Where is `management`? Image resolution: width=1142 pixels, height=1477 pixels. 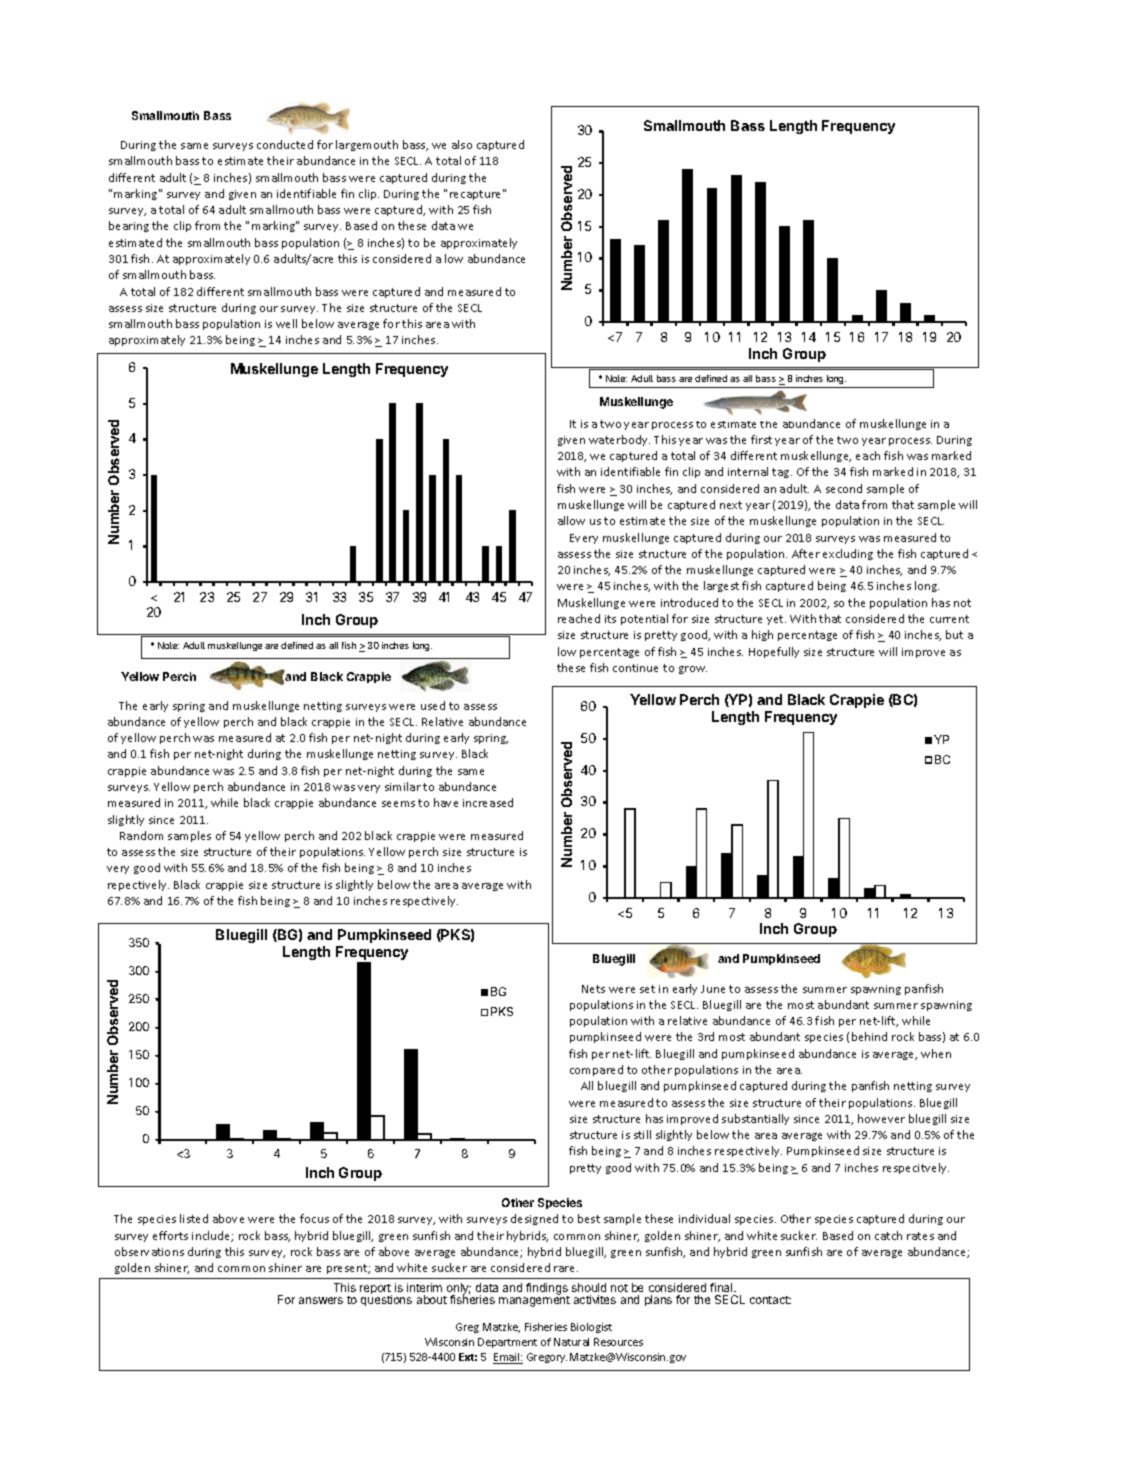
management is located at coordinates (534, 1300).
